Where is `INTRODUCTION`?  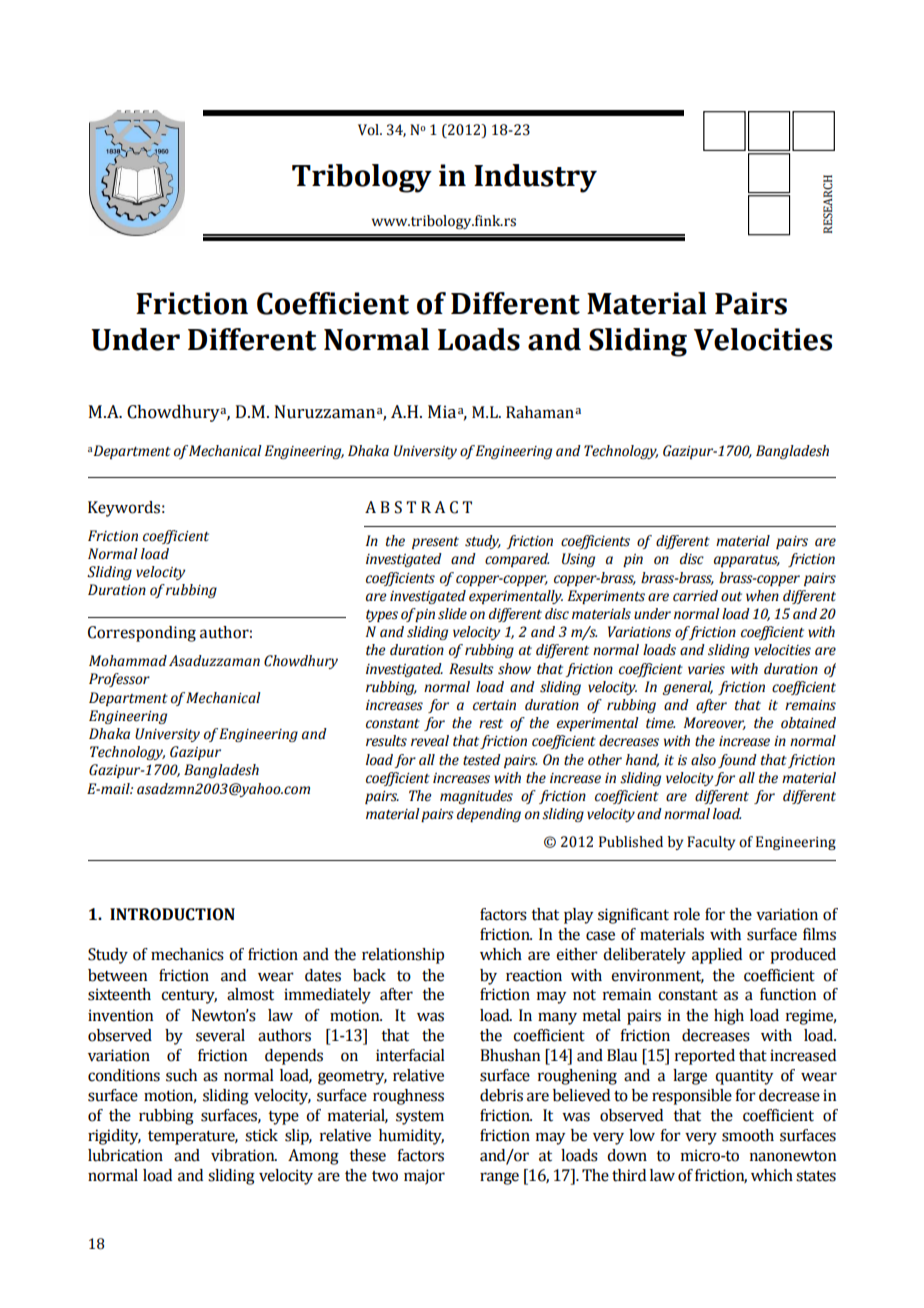 INTRODUCTION is located at coordinates (172, 914).
